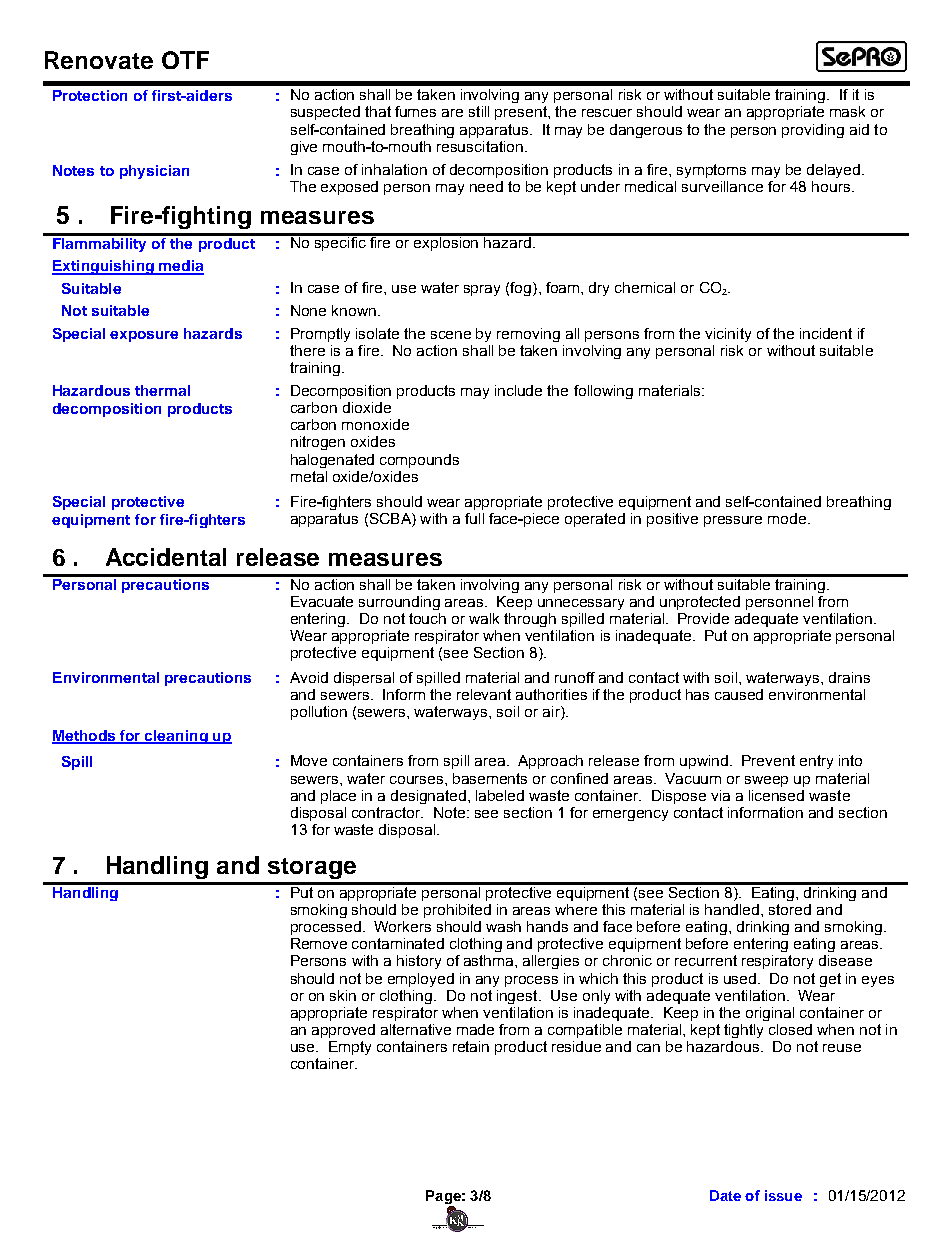 The image size is (952, 1233). I want to click on Accidental, so click(166, 557).
